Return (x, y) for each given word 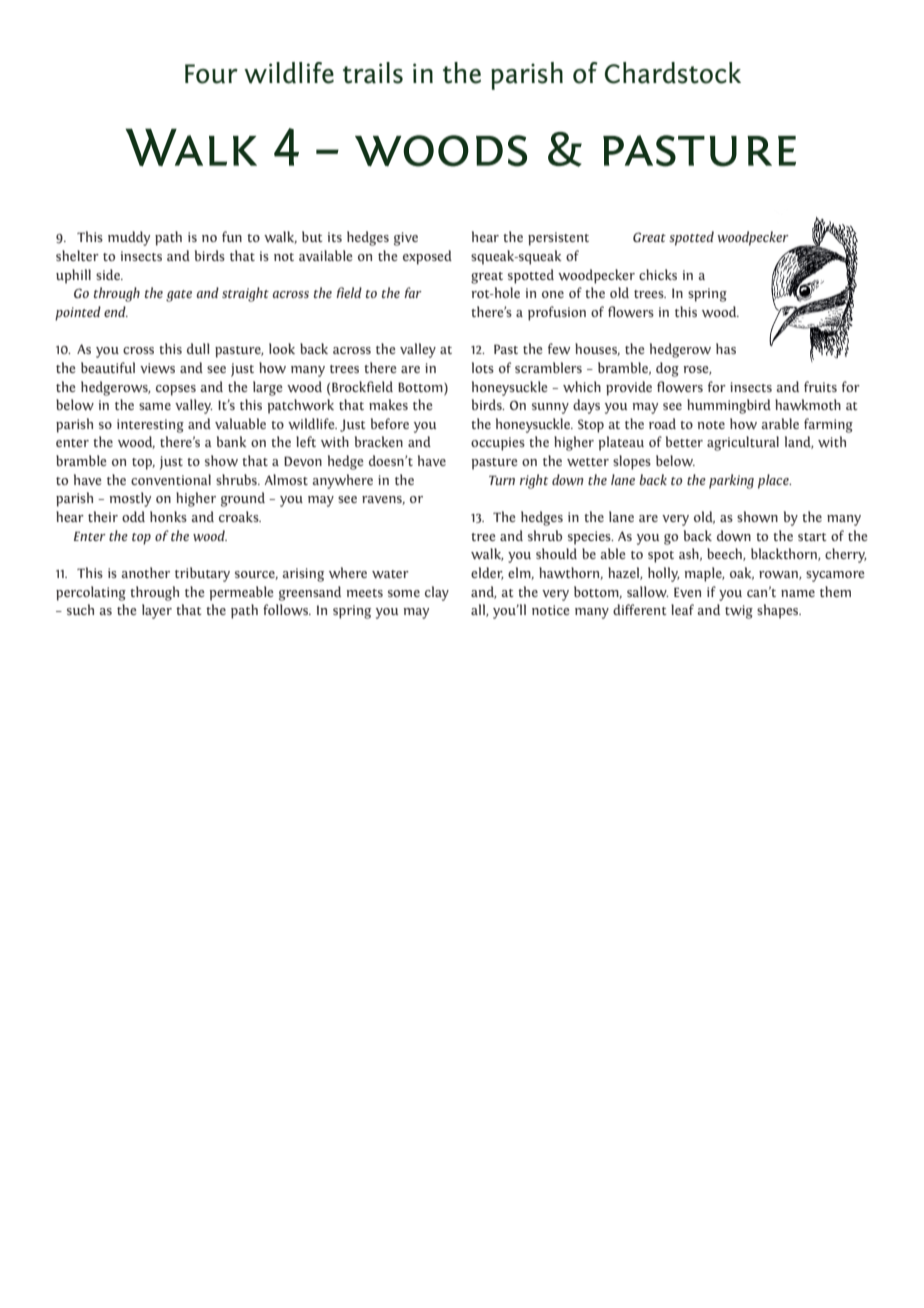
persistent (558, 239)
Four (211, 74)
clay (437, 593)
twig (739, 612)
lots (483, 367)
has (726, 348)
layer (157, 611)
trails (373, 73)
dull (198, 348)
